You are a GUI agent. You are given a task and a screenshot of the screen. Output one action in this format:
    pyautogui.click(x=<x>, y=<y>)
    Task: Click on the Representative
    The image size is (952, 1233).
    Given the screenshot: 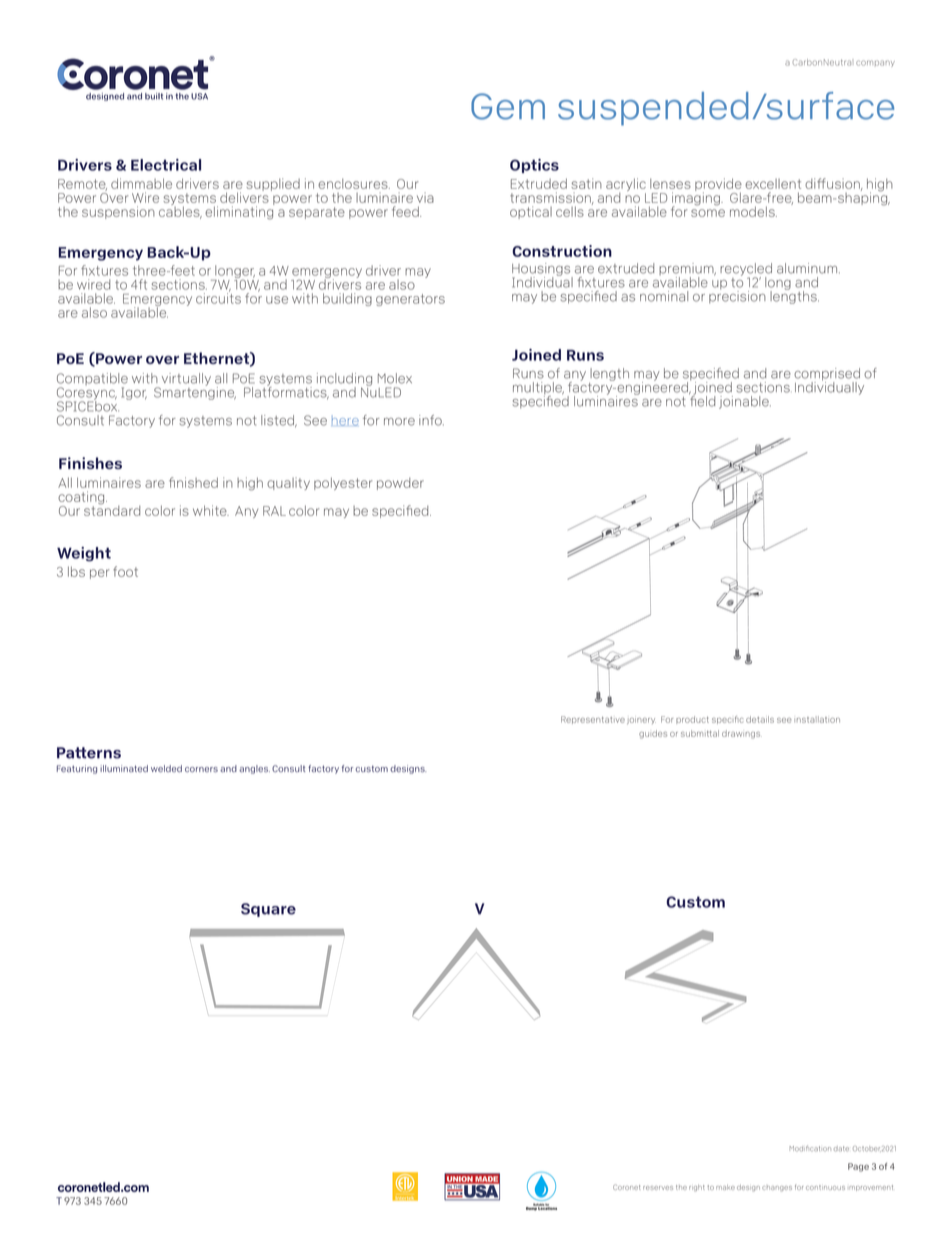 What is the action you would take?
    pyautogui.click(x=593, y=720)
